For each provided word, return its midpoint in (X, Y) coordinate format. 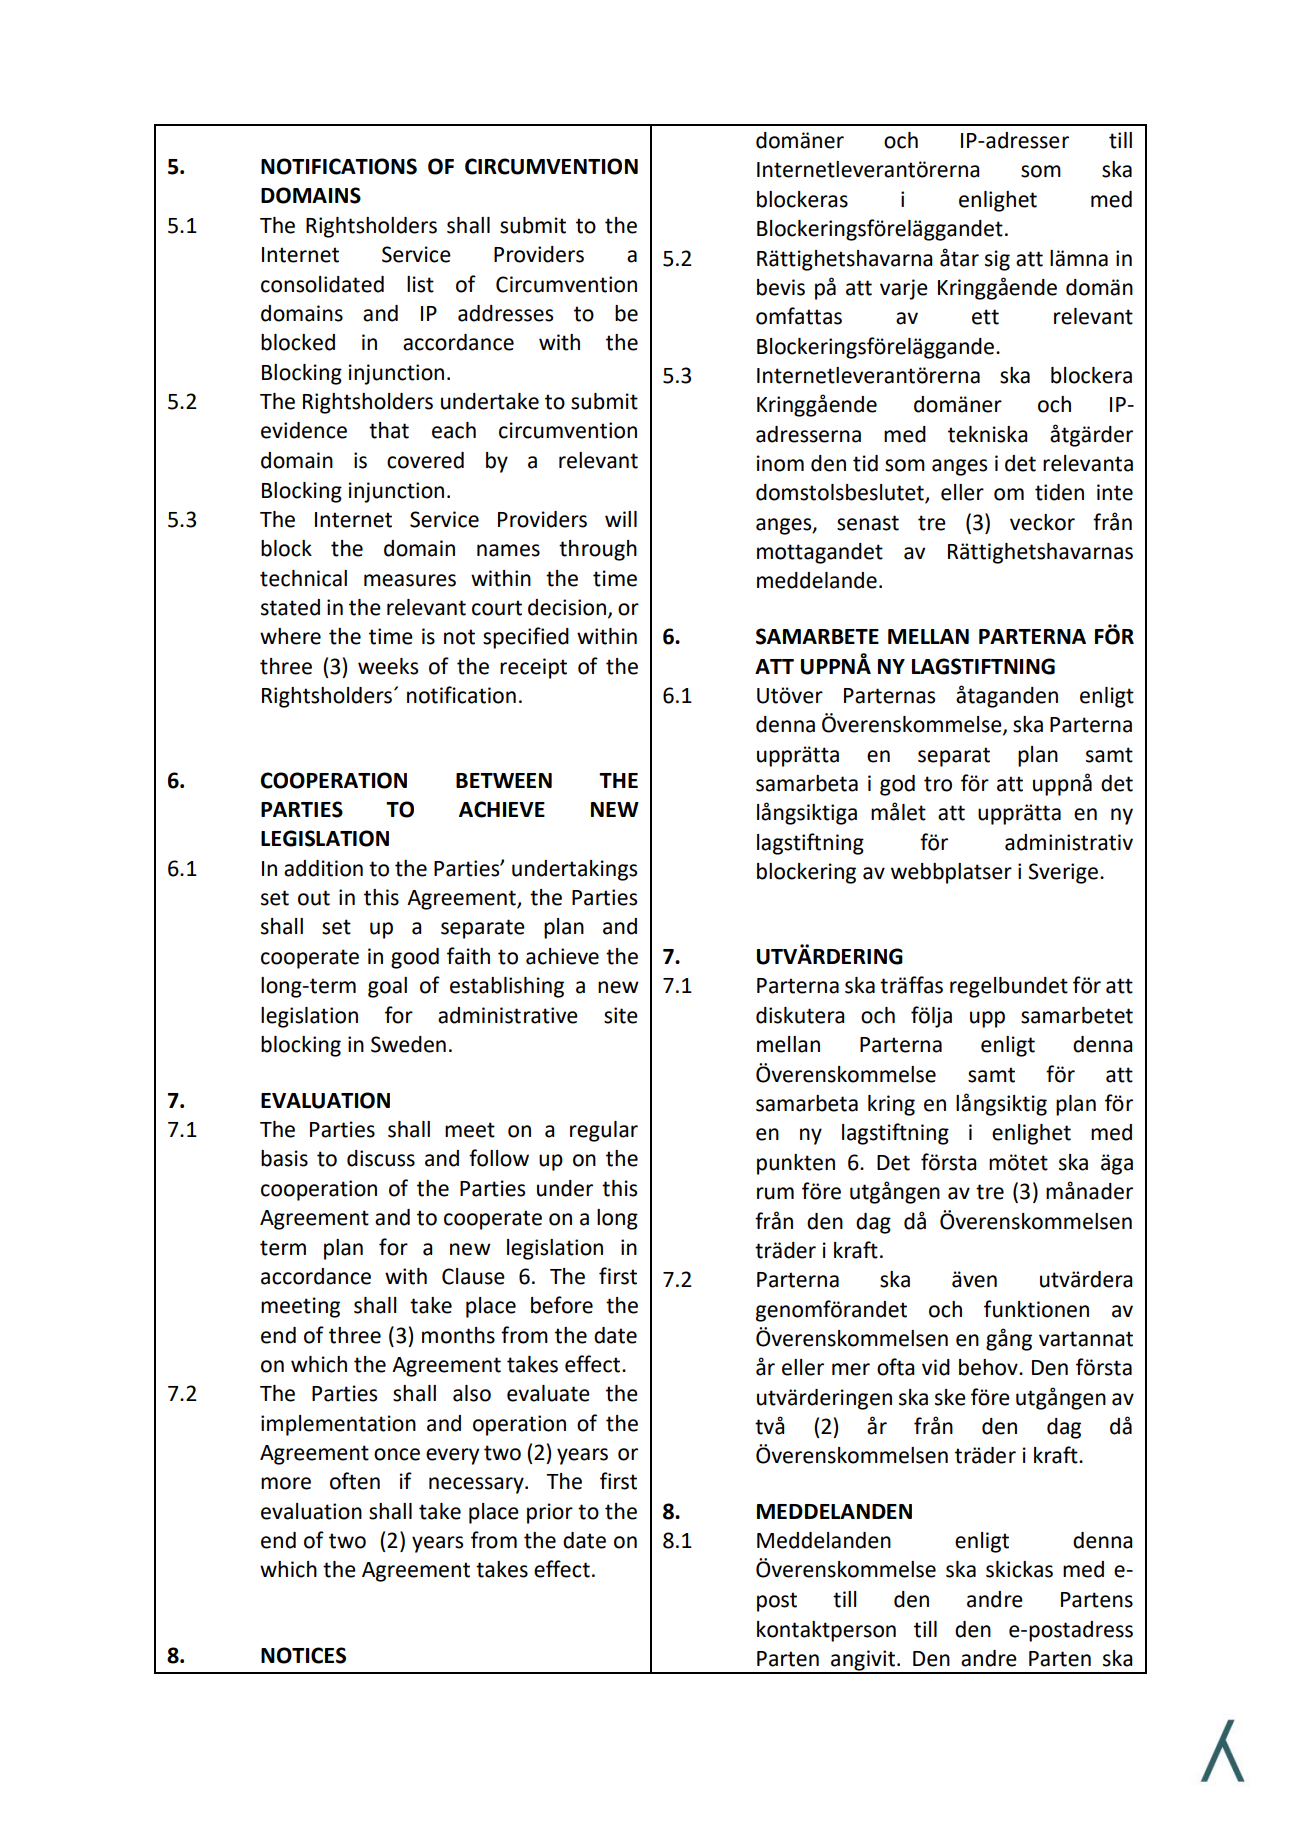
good (415, 958)
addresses (505, 313)
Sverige (1063, 873)
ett (985, 317)
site (621, 1015)
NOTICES (303, 1655)
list (420, 284)
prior (550, 1513)
